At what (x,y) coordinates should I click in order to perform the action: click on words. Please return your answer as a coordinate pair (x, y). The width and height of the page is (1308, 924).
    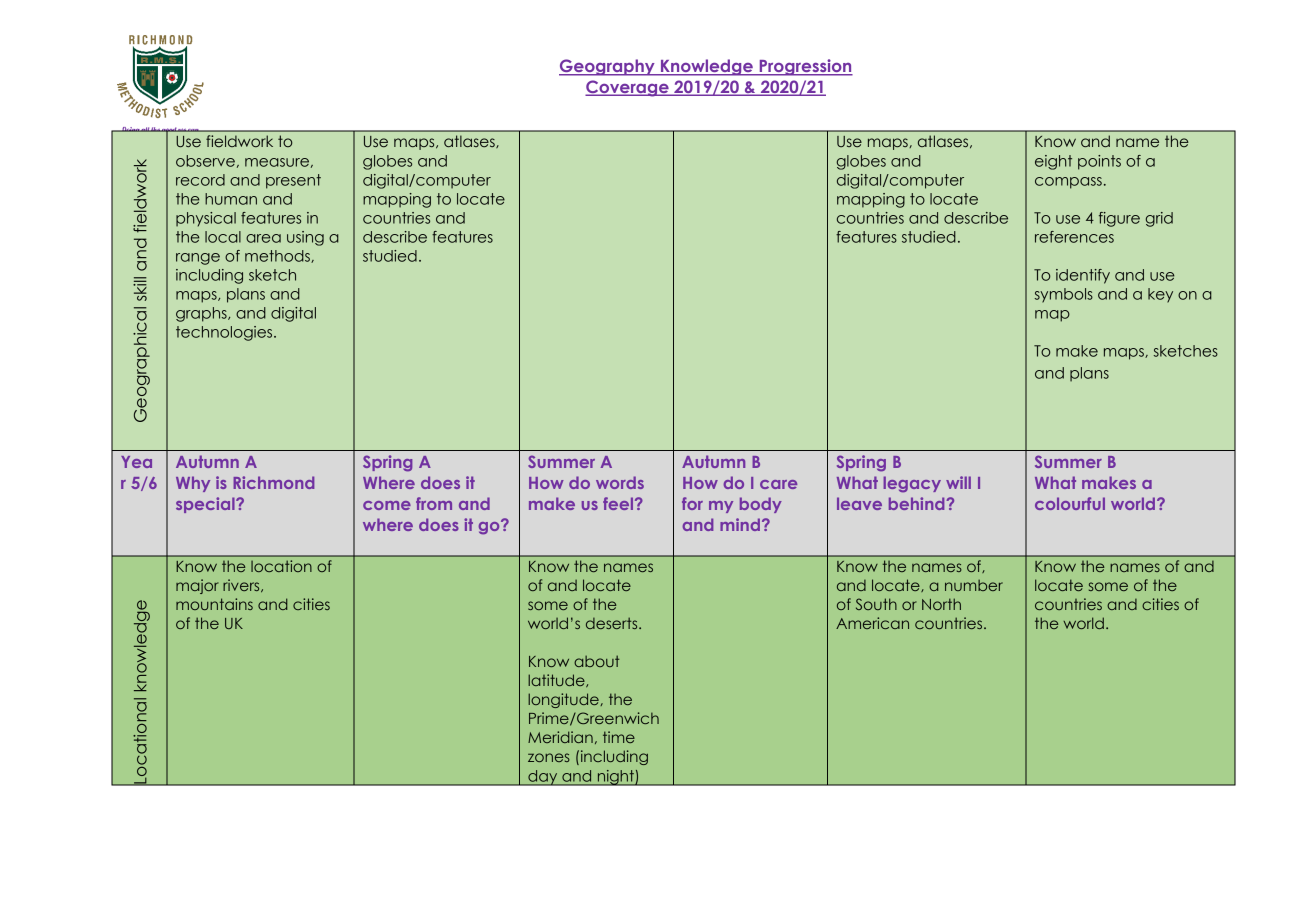
    Looking at the image, I should click on (620, 482).
